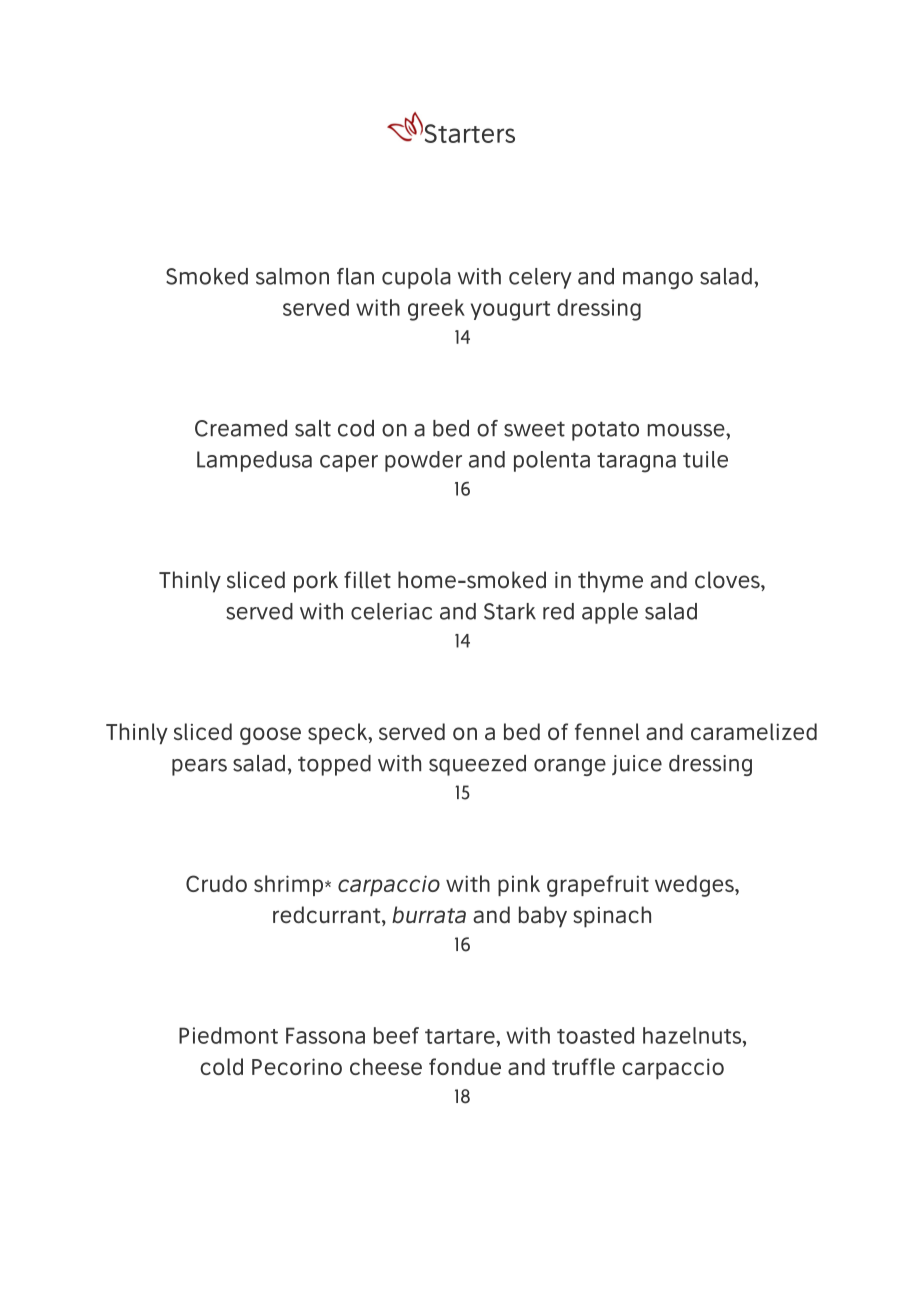 The image size is (924, 1308). What do you see at coordinates (423, 461) in the image?
I see `powder` at bounding box center [423, 461].
